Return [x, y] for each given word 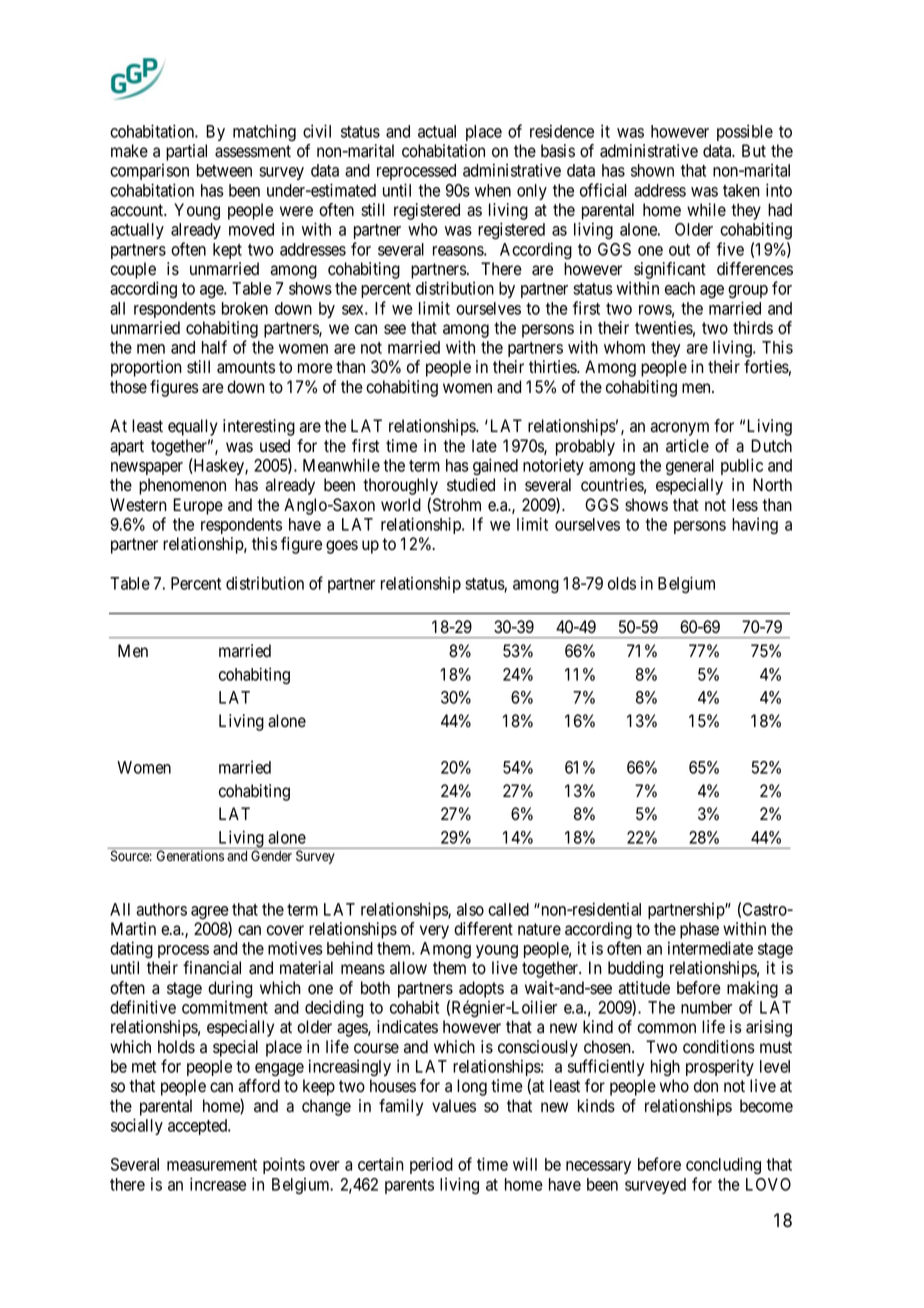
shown [652, 170]
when [493, 190]
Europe [198, 506]
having [755, 526]
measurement [212, 1165]
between [224, 170]
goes [342, 547]
